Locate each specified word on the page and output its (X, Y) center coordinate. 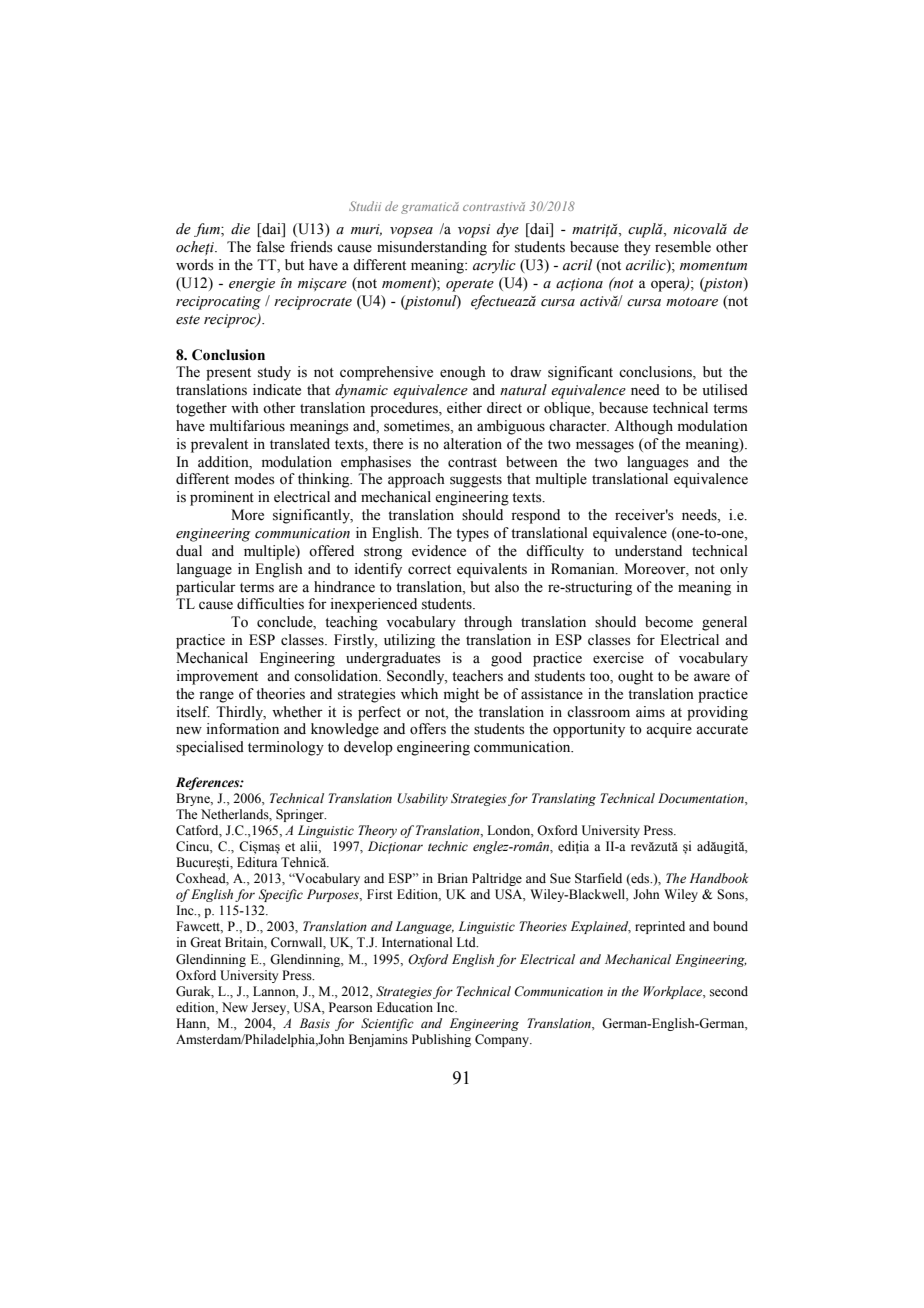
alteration (472, 444)
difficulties (270, 604)
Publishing (441, 1040)
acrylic (494, 266)
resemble (683, 247)
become (669, 622)
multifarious (247, 426)
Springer (301, 815)
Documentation (702, 798)
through (488, 623)
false (270, 247)
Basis (315, 1023)
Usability (422, 799)
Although (643, 427)
